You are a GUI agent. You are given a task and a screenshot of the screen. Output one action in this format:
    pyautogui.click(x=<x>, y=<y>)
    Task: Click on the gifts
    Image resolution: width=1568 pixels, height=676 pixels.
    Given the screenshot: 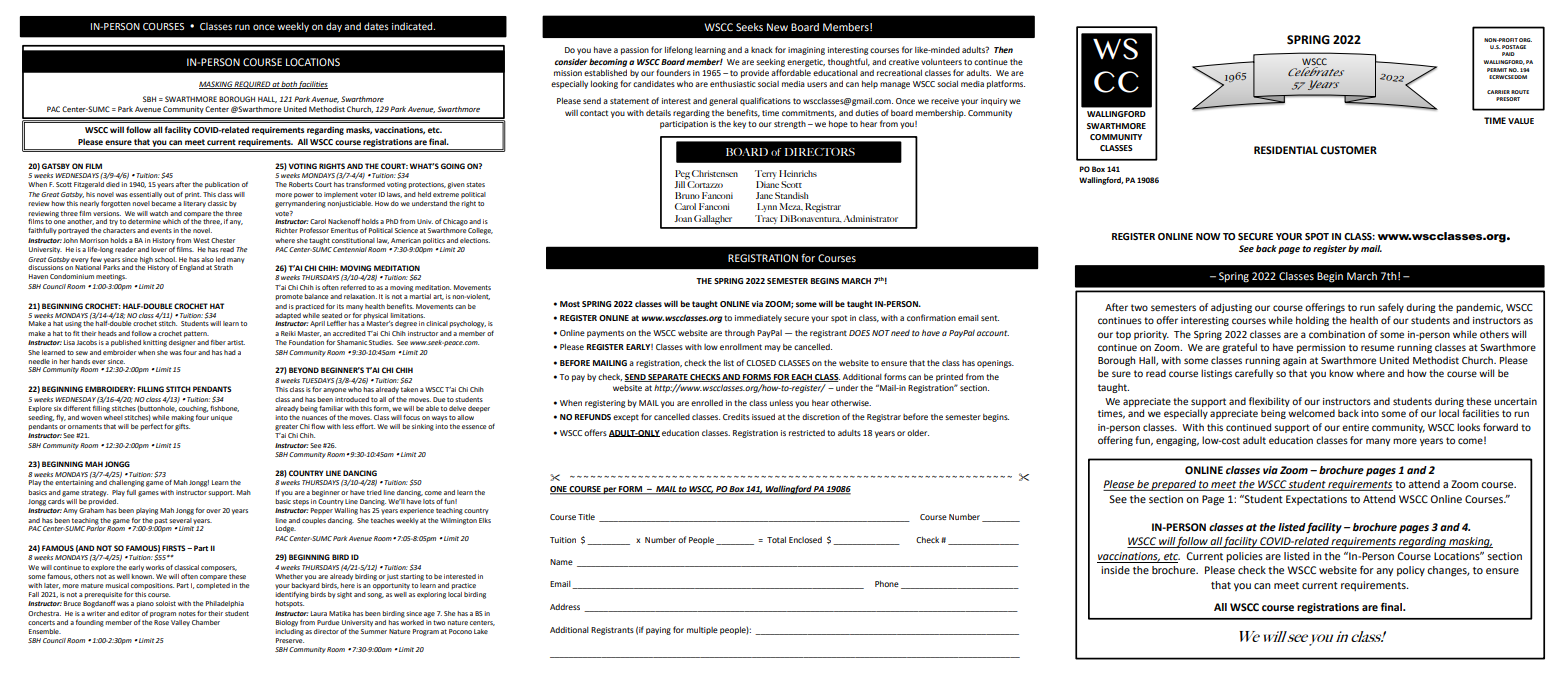 What is the action you would take?
    pyautogui.click(x=182, y=427)
